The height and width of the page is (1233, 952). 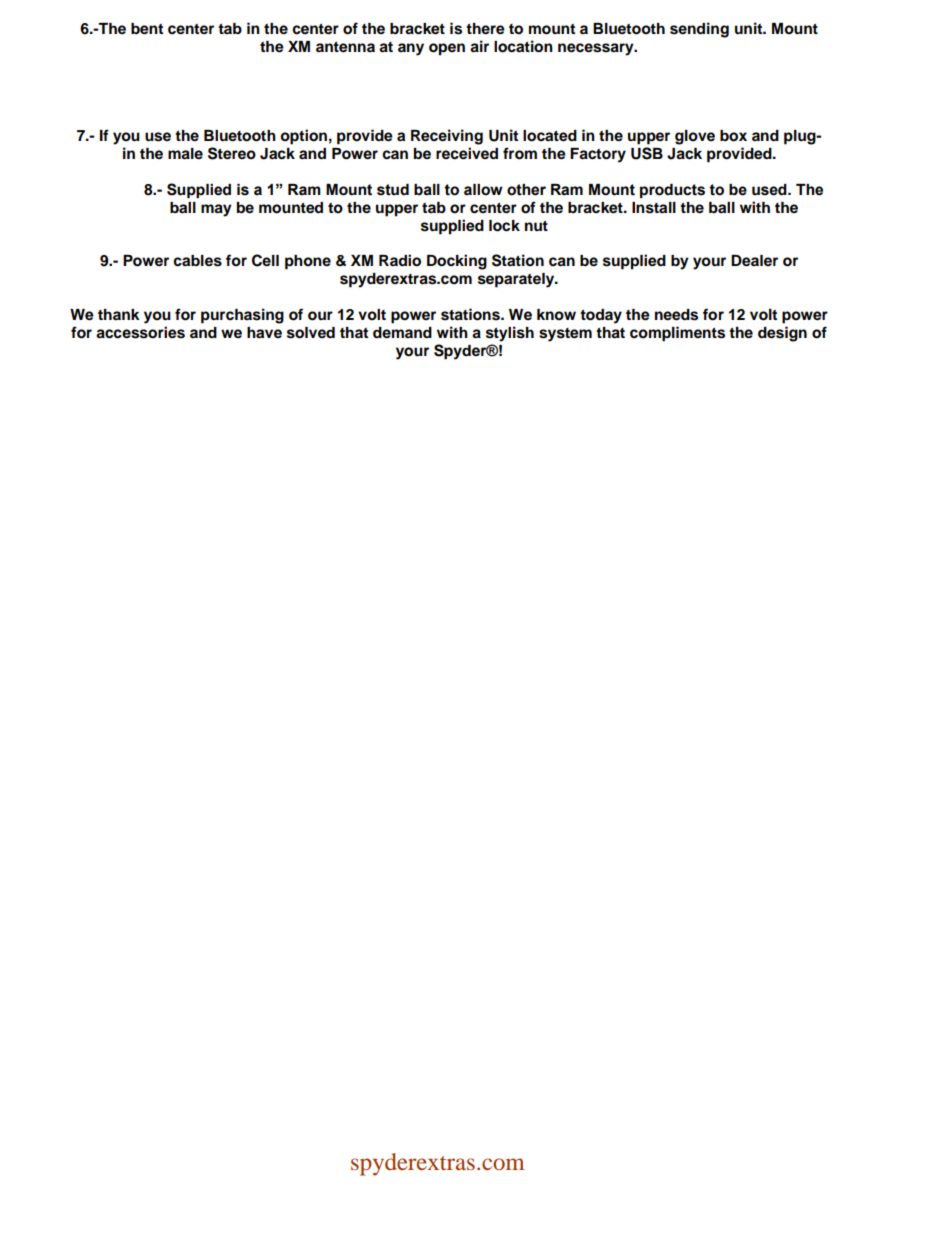 I want to click on sending, so click(x=699, y=30).
